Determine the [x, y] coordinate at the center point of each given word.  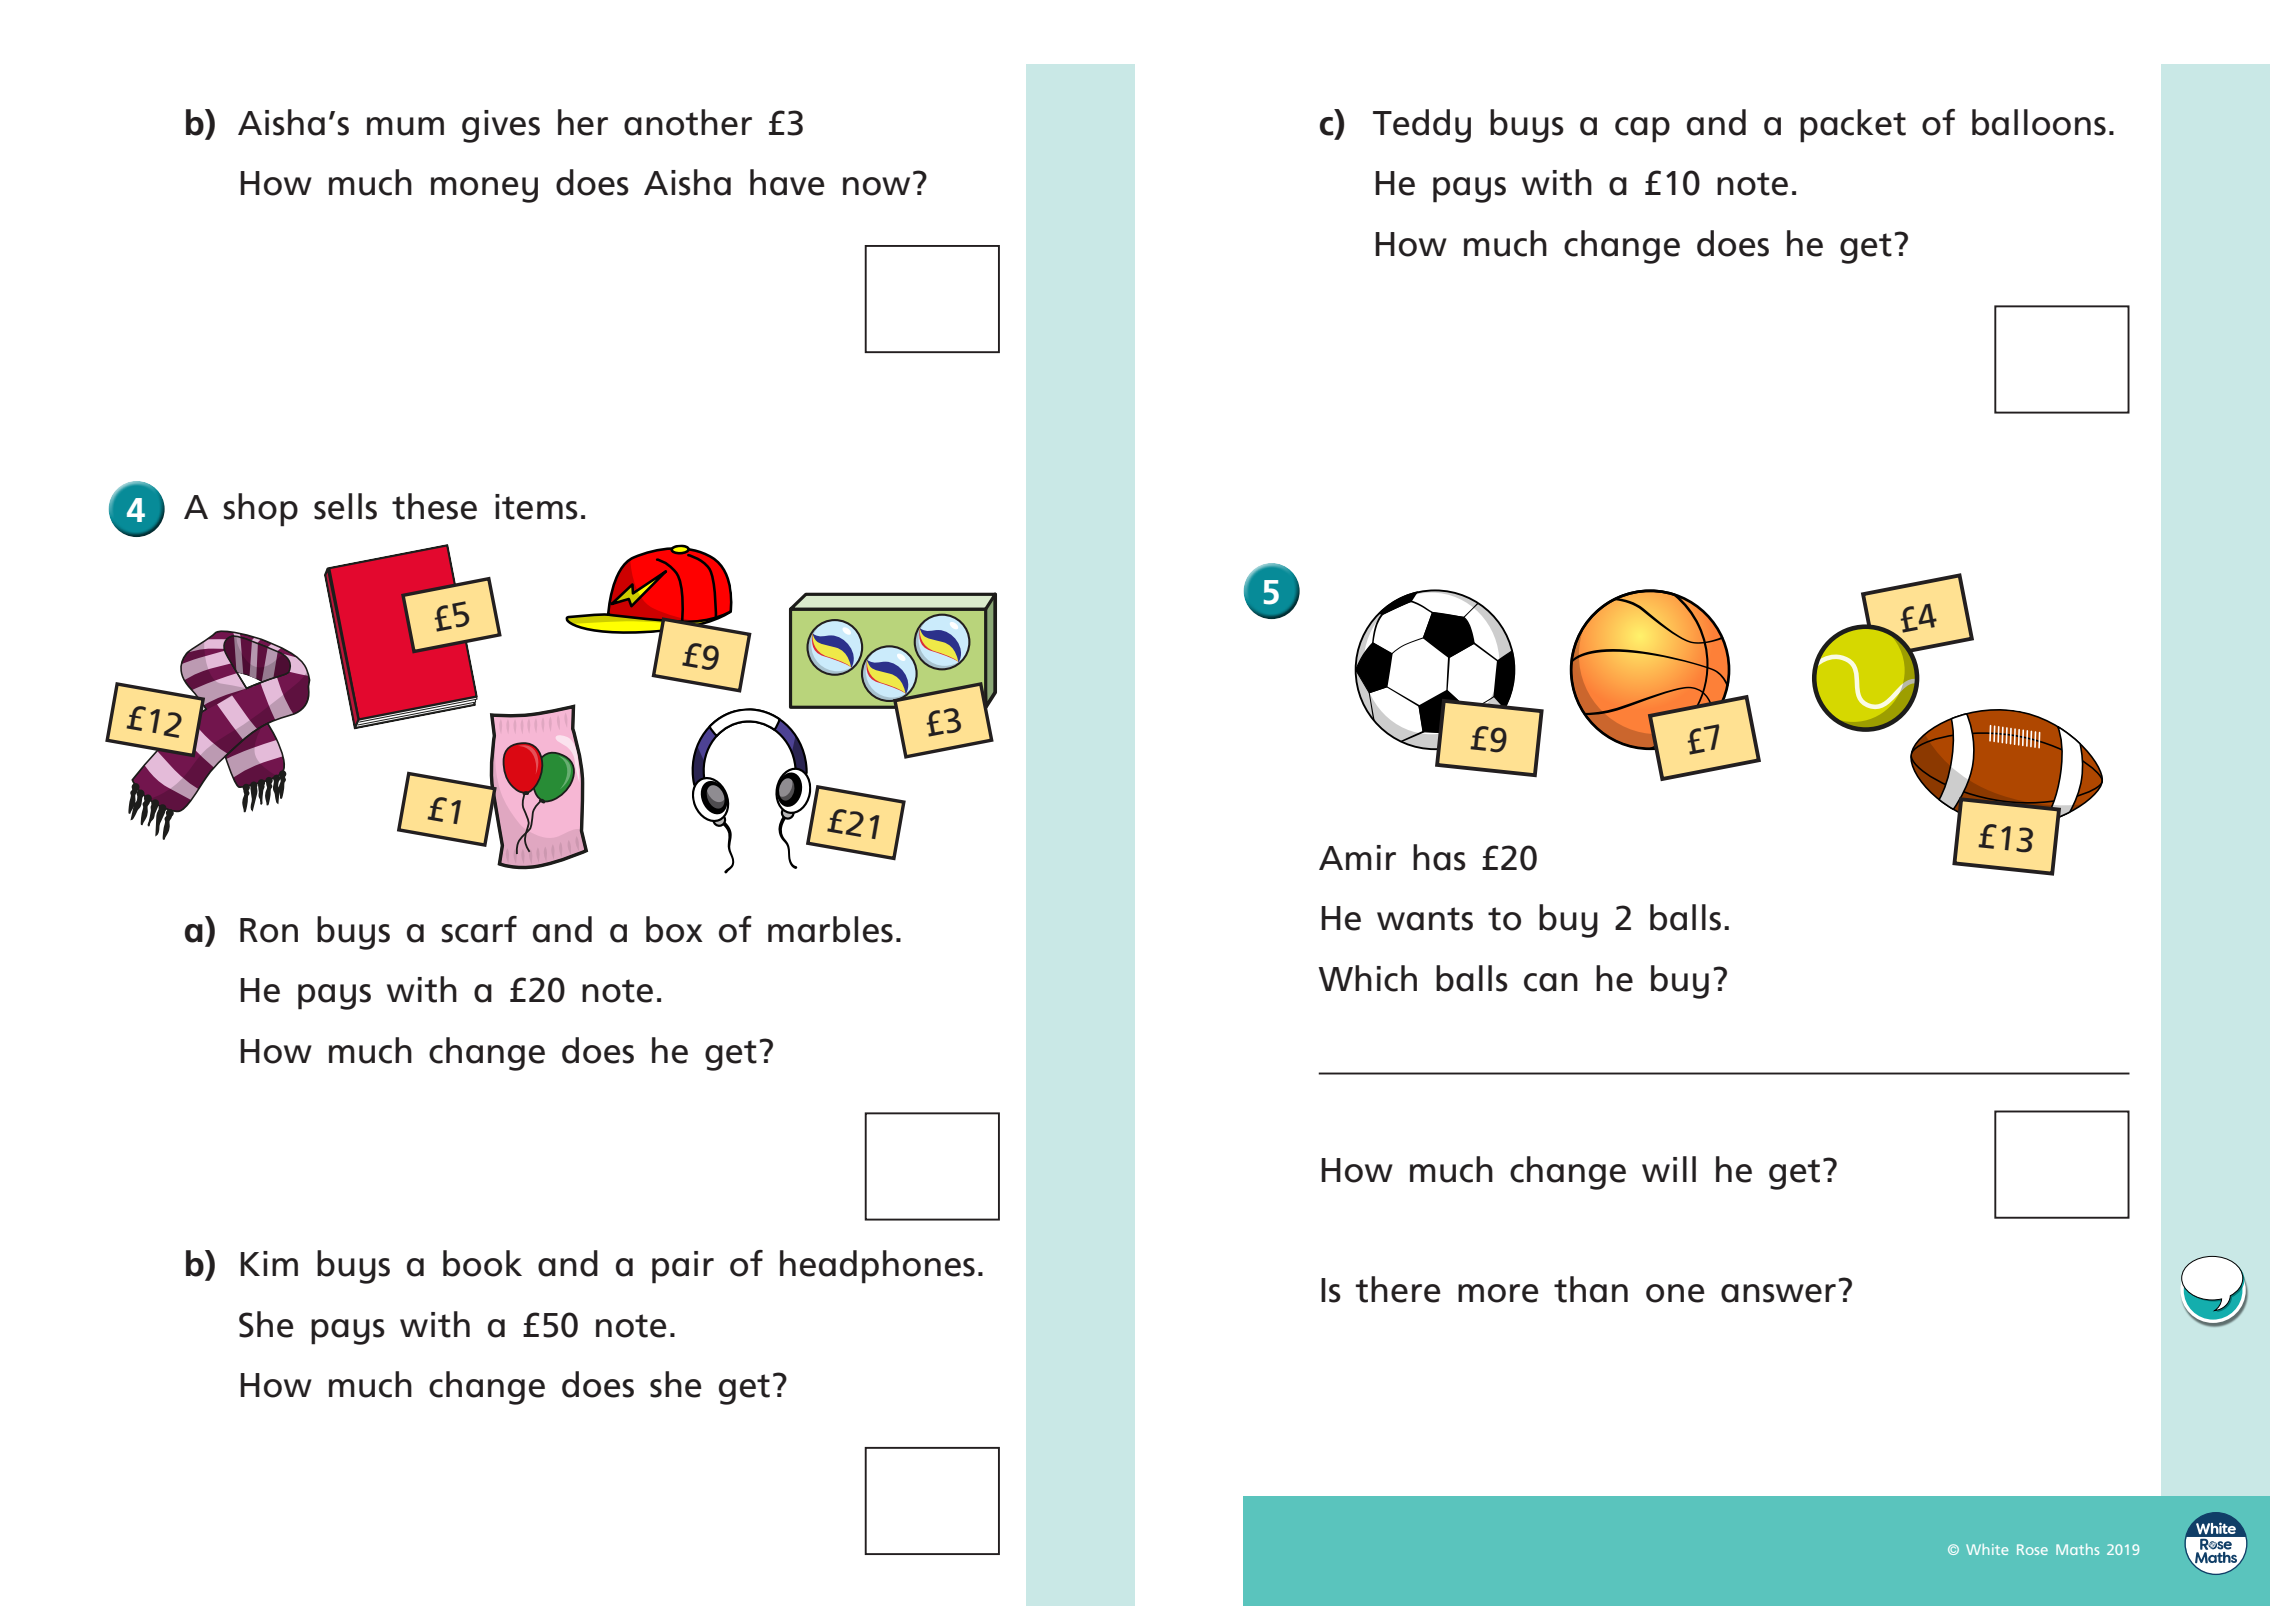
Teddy [1422, 126]
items [536, 507]
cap [1642, 130]
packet [1853, 126]
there [1398, 1289]
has [1439, 857]
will [1669, 1169]
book [482, 1263]
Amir [1357, 857]
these [434, 506]
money [484, 190]
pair [683, 1267]
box [674, 929]
